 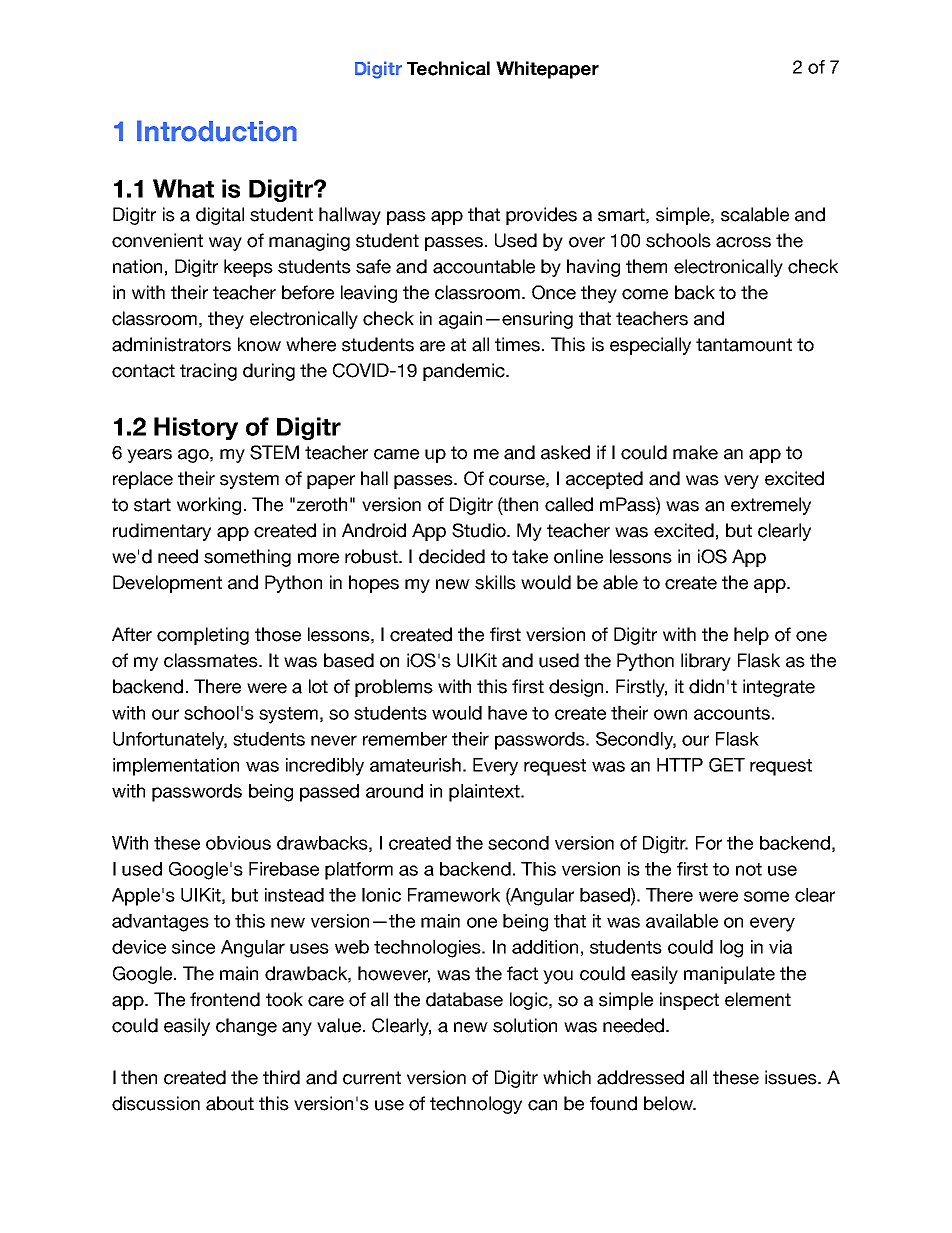 I want to click on Development, so click(x=167, y=584).
